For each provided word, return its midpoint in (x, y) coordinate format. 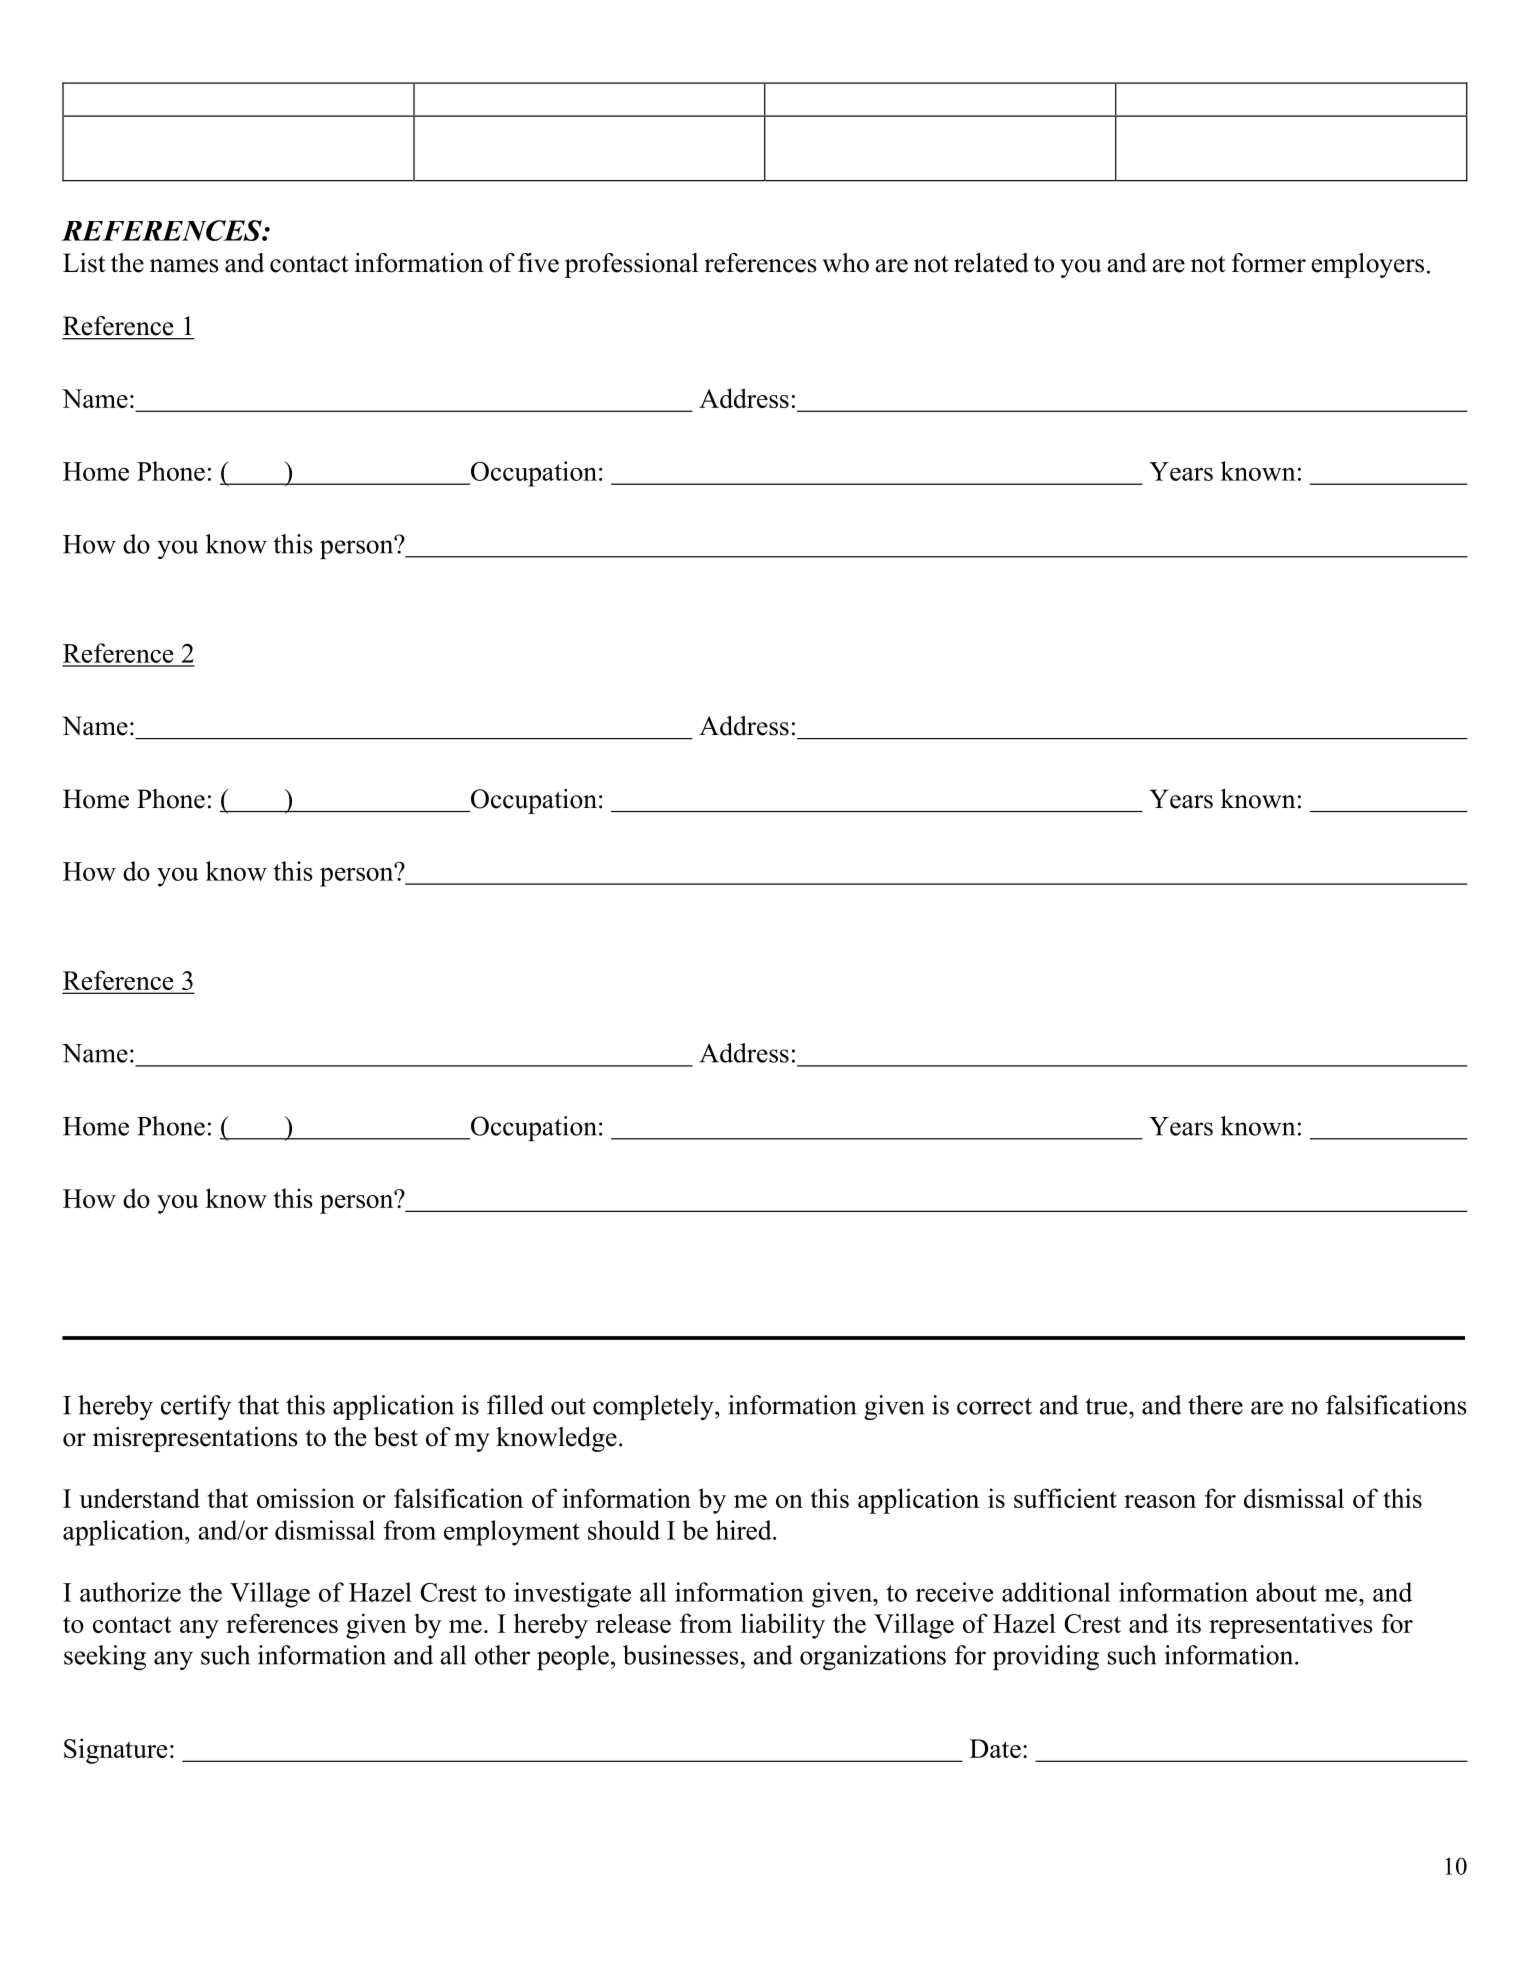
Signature (115, 1751)
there (1215, 1405)
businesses (682, 1655)
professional (631, 265)
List (84, 263)
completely (654, 1407)
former (1269, 263)
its (1188, 1623)
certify (196, 1407)
